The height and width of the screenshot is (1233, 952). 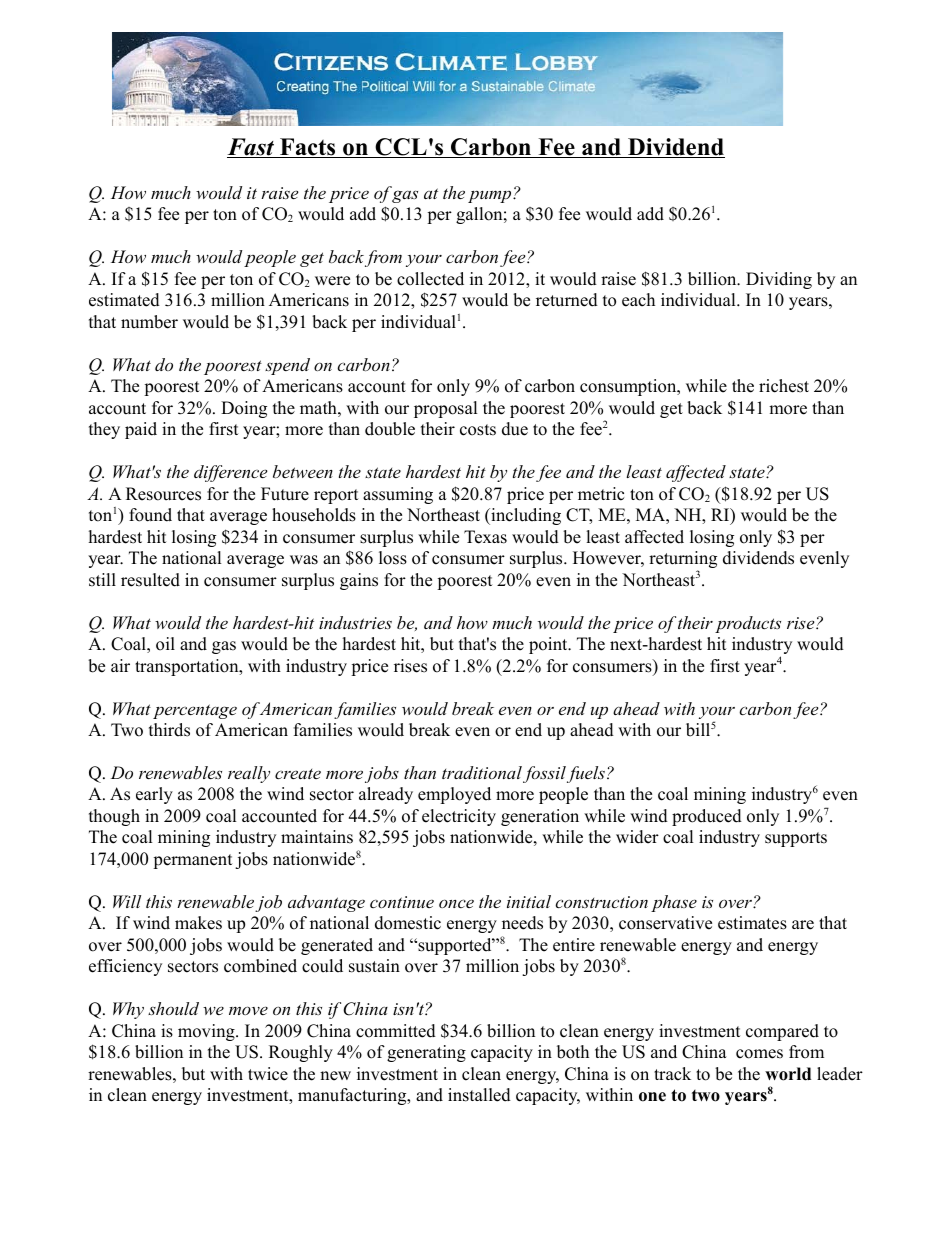 What do you see at coordinates (759, 1054) in the screenshot?
I see `comes` at bounding box center [759, 1054].
